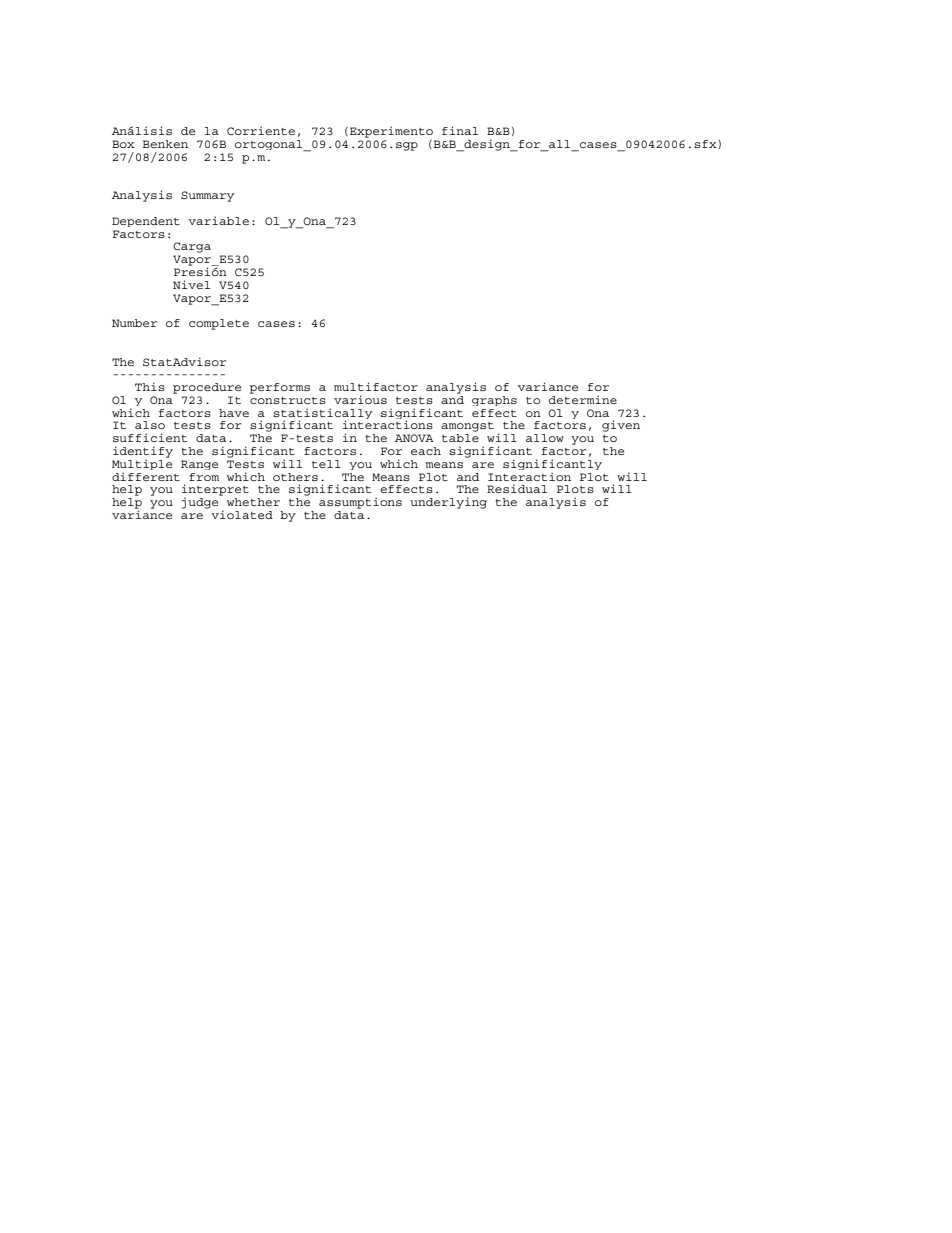 The image size is (952, 1233). What do you see at coordinates (219, 324) in the page?
I see `complete` at bounding box center [219, 324].
